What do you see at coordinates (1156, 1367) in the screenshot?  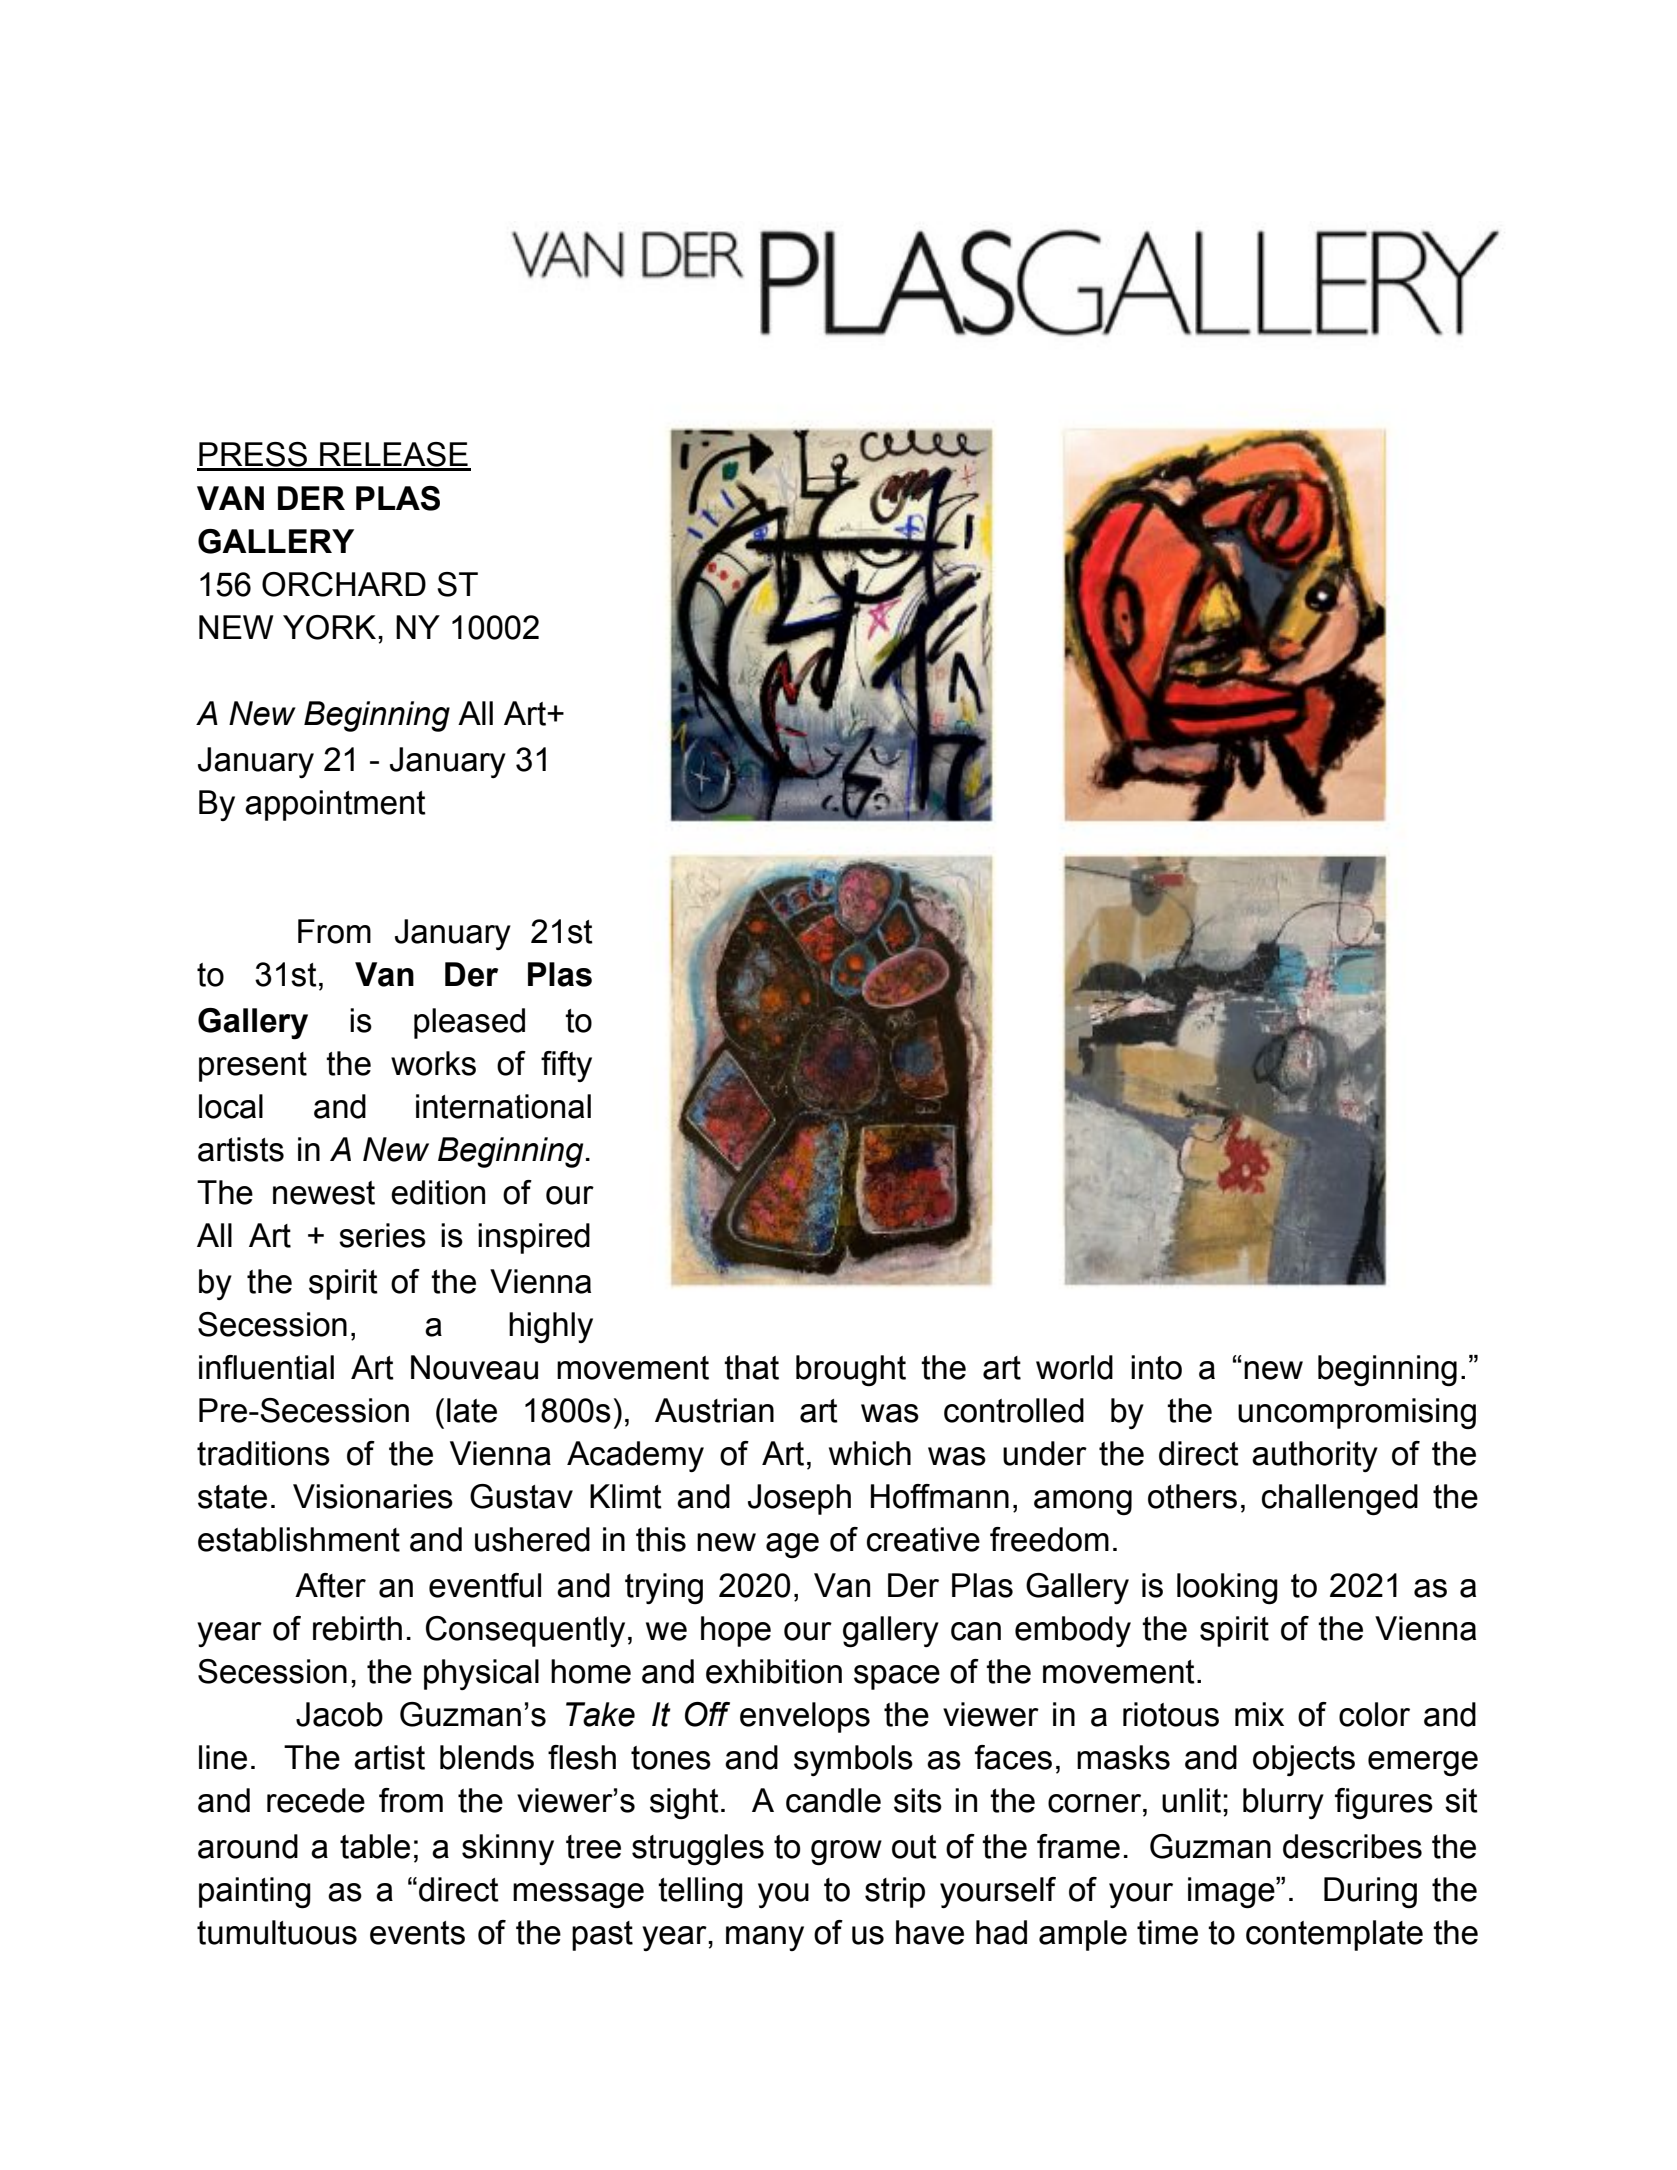 I see `into` at bounding box center [1156, 1367].
